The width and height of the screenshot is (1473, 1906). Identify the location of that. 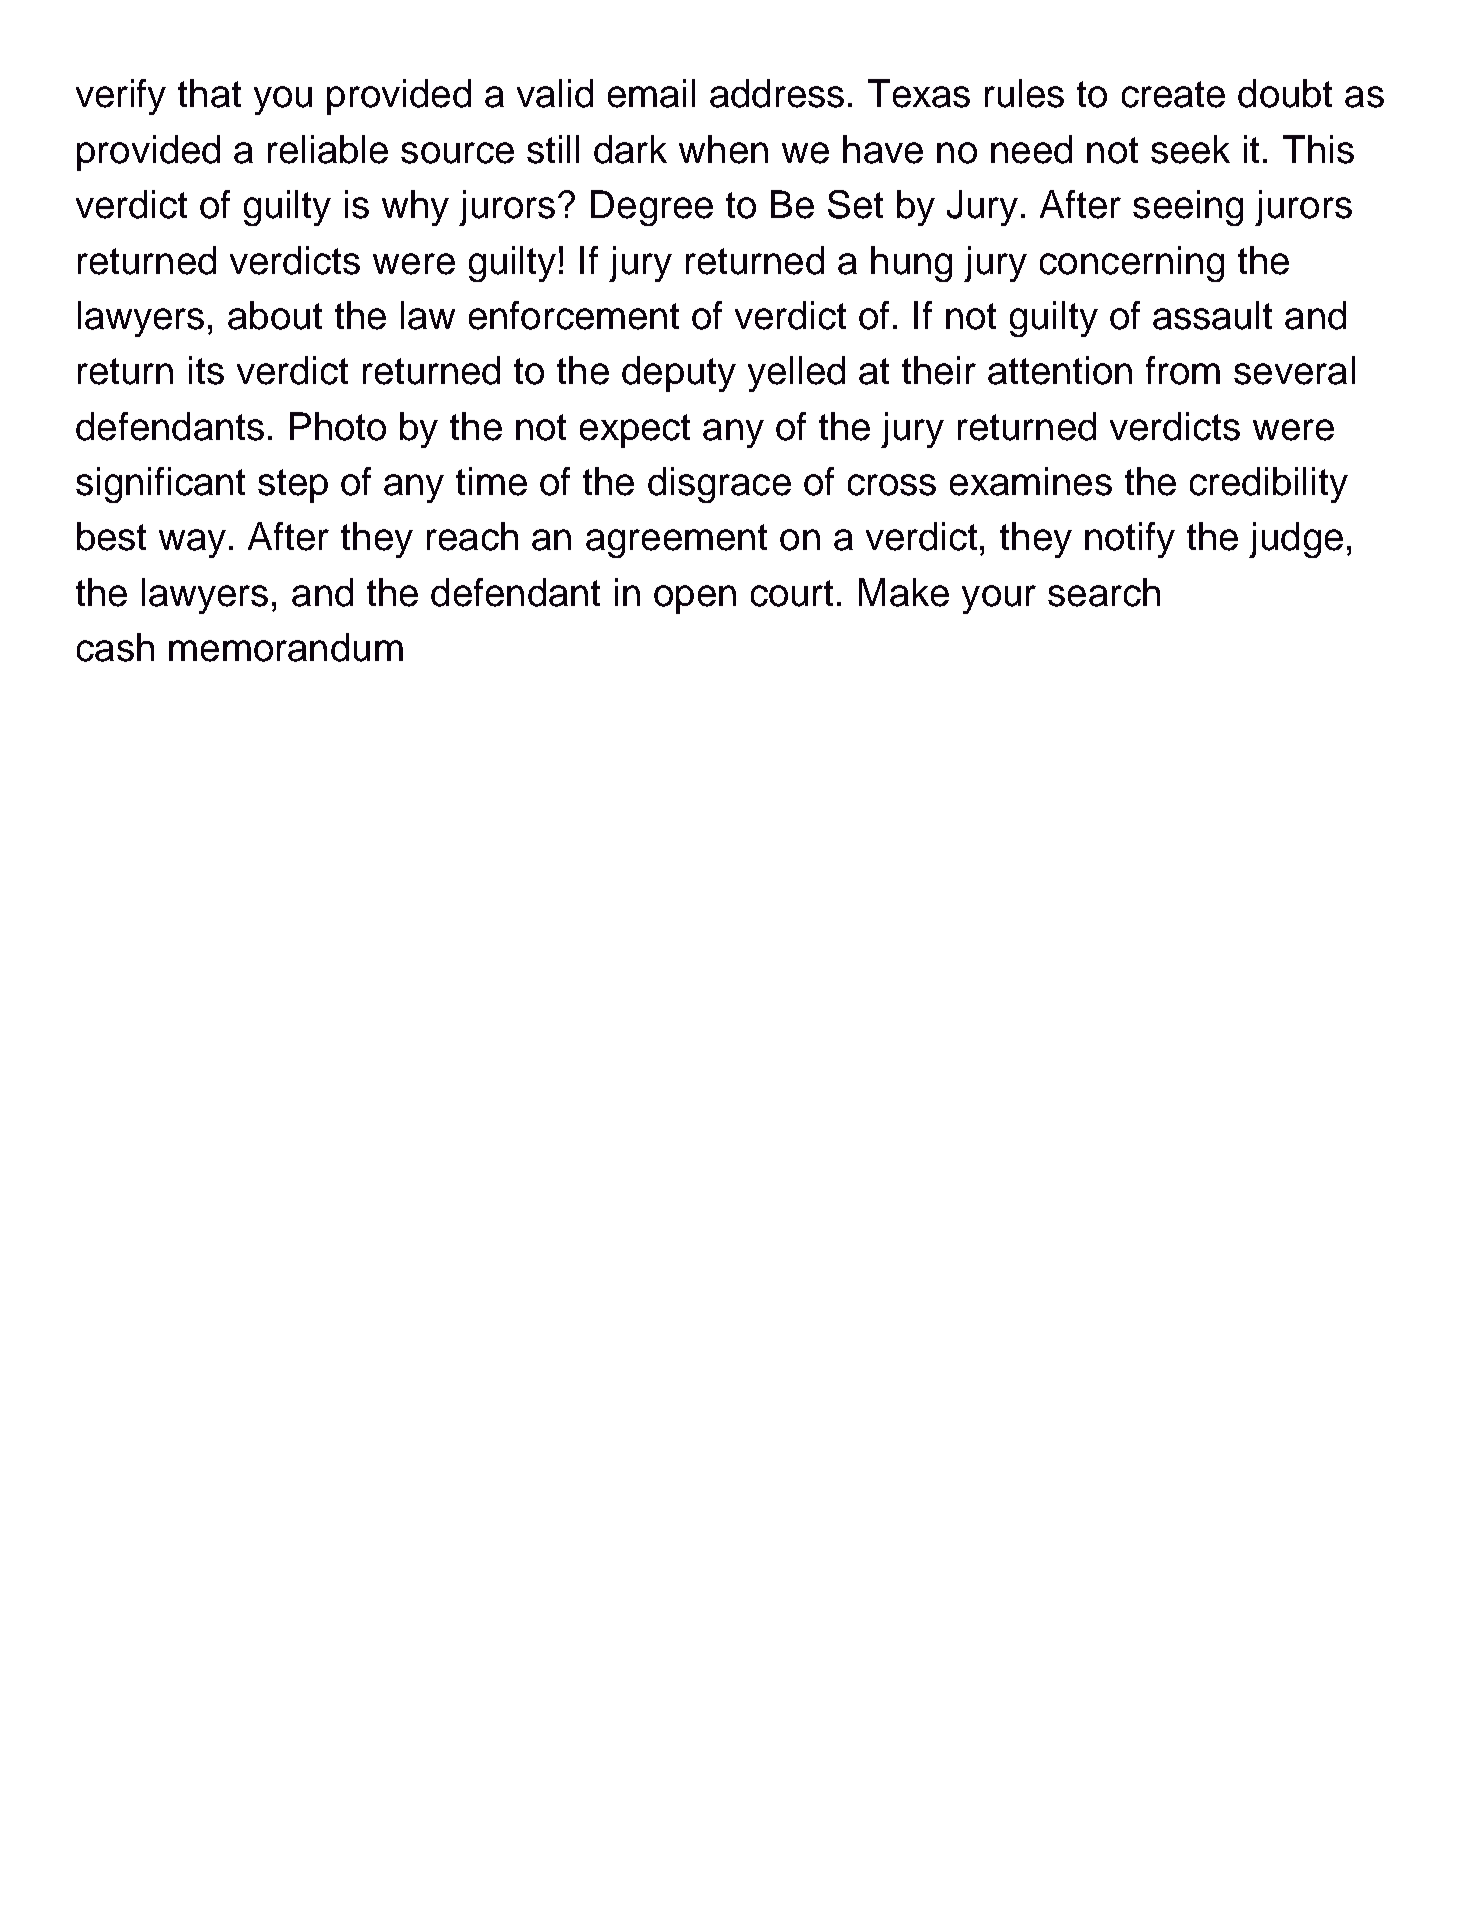
(209, 93).
